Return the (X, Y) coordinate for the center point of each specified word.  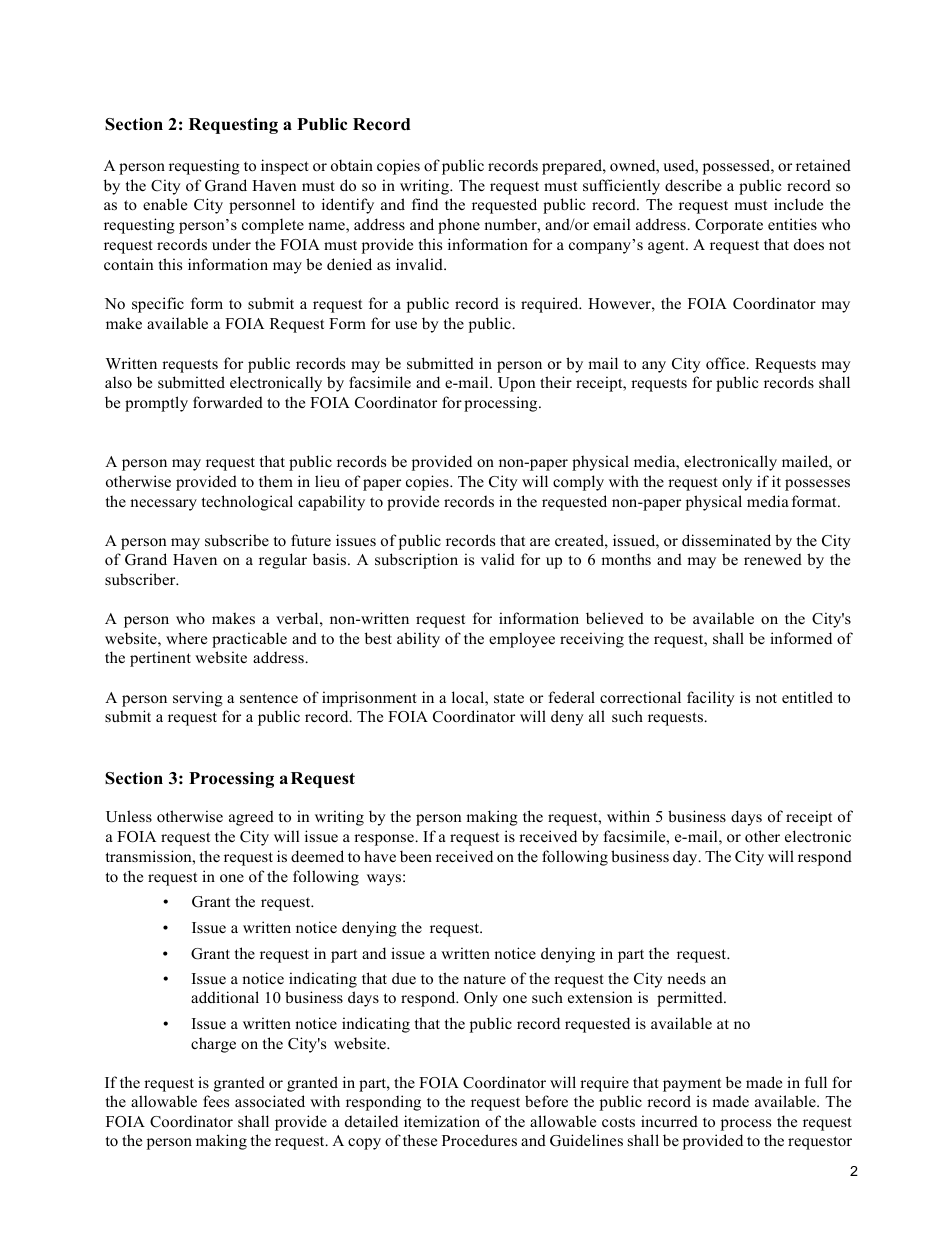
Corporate (729, 226)
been (416, 856)
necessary (163, 505)
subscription (416, 561)
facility (711, 699)
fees (216, 1101)
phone (459, 226)
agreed (251, 818)
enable (165, 204)
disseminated (726, 540)
